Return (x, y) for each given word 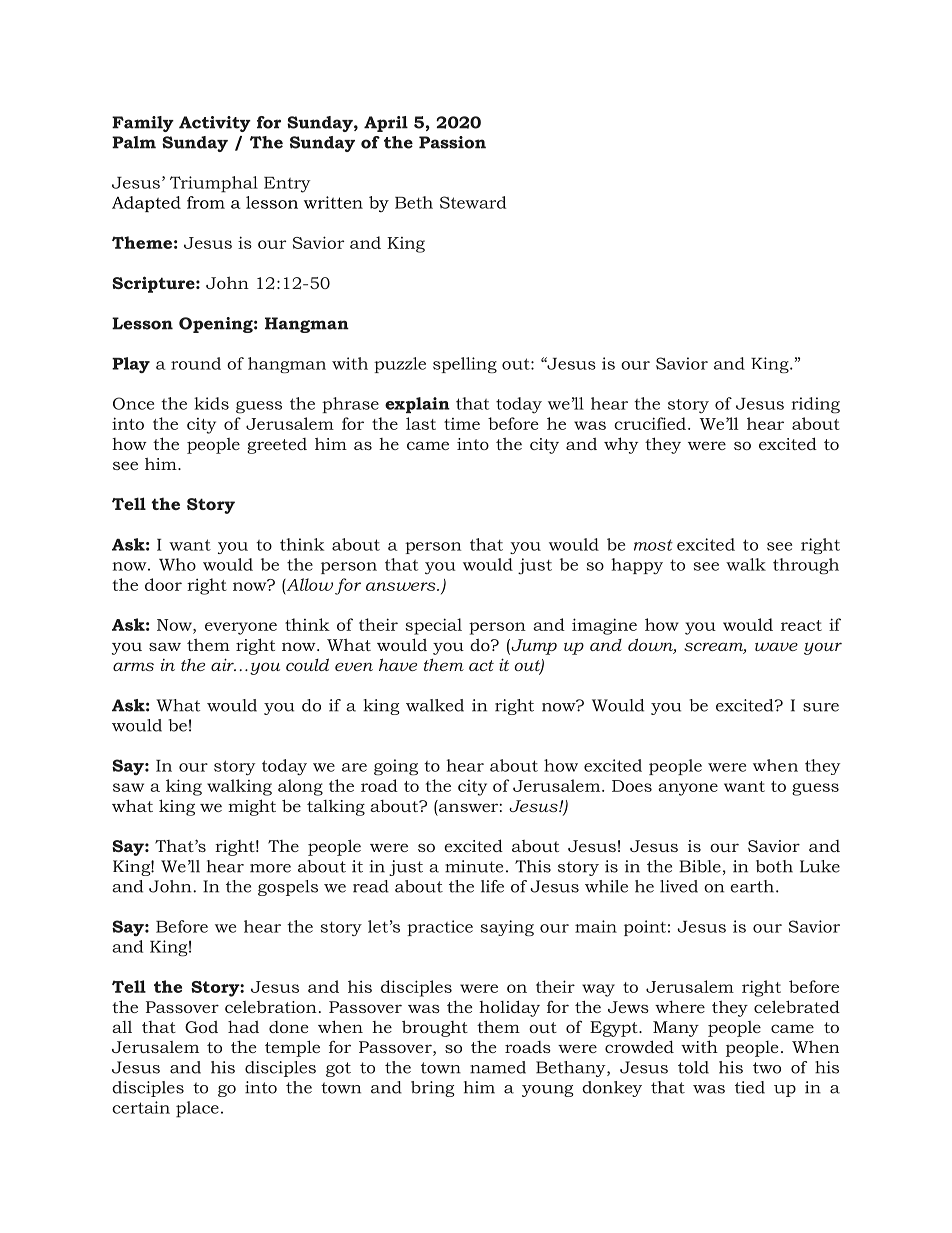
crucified (650, 423)
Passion (452, 142)
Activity (215, 124)
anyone (688, 789)
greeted (277, 446)
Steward (473, 202)
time (462, 424)
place (197, 1109)
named (498, 1067)
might (252, 807)
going (396, 767)
